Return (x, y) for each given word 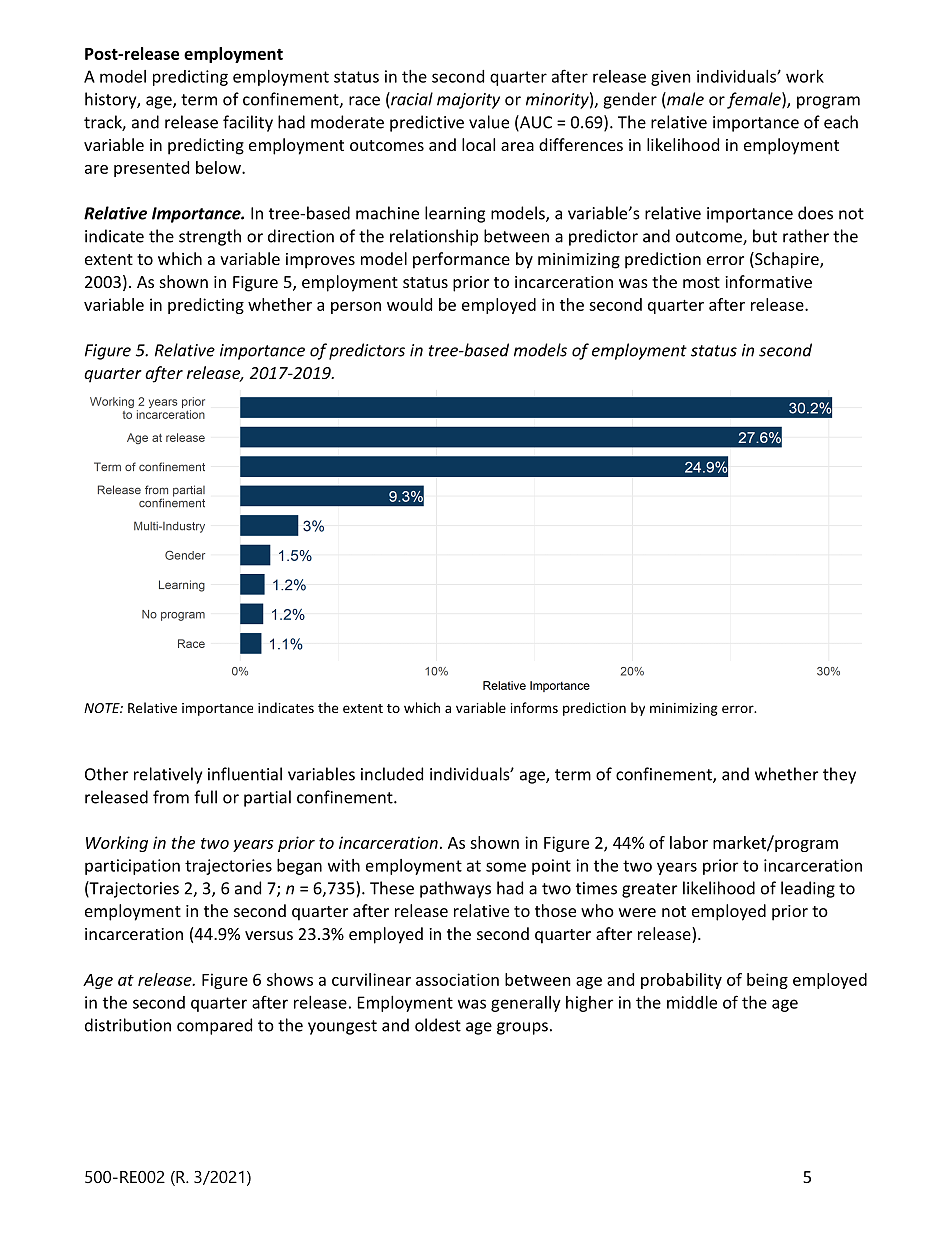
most (701, 282)
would (409, 304)
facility (248, 123)
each (841, 122)
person (356, 308)
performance (461, 260)
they (839, 775)
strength (210, 237)
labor (689, 842)
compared (214, 1026)
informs (534, 707)
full (205, 797)
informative (768, 281)
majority (468, 101)
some (506, 867)
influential (245, 774)
